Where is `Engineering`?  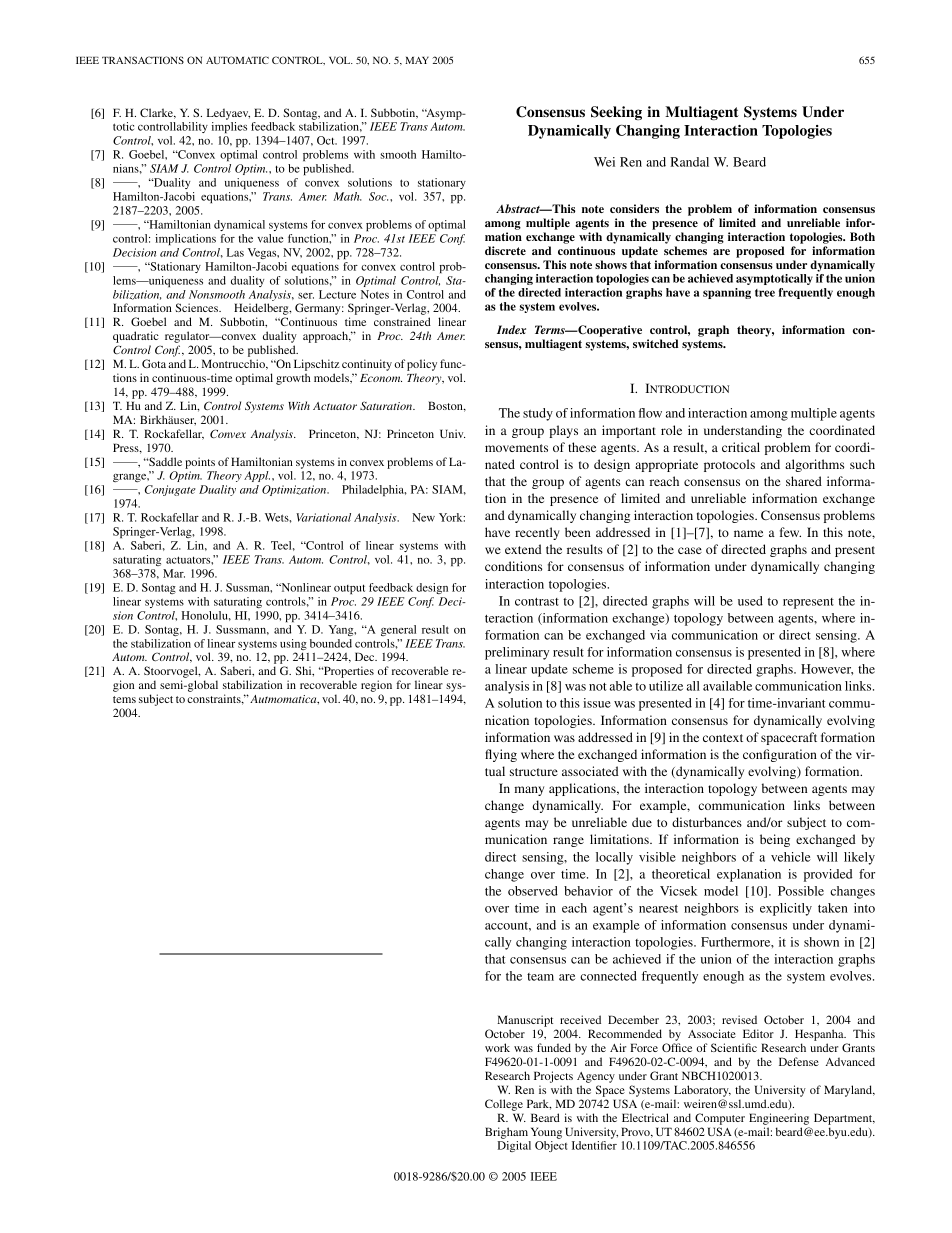
Engineering is located at coordinates (779, 1119).
